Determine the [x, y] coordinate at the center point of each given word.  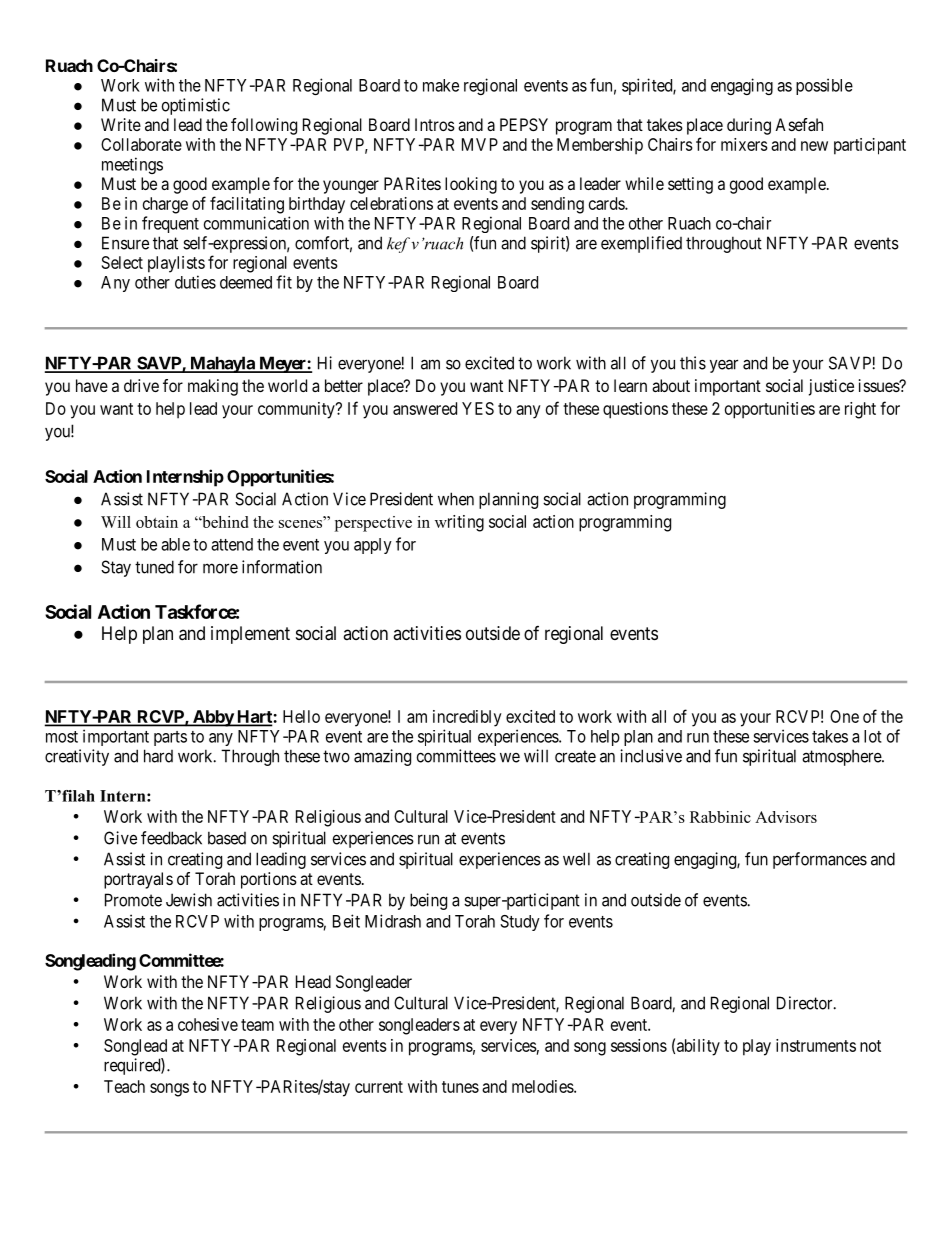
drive [141, 385]
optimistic [196, 106]
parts [170, 738]
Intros [435, 124]
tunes [460, 1087]
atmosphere [842, 758]
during [749, 126]
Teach [124, 1086]
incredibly [467, 718]
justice [831, 387]
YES [478, 408]
